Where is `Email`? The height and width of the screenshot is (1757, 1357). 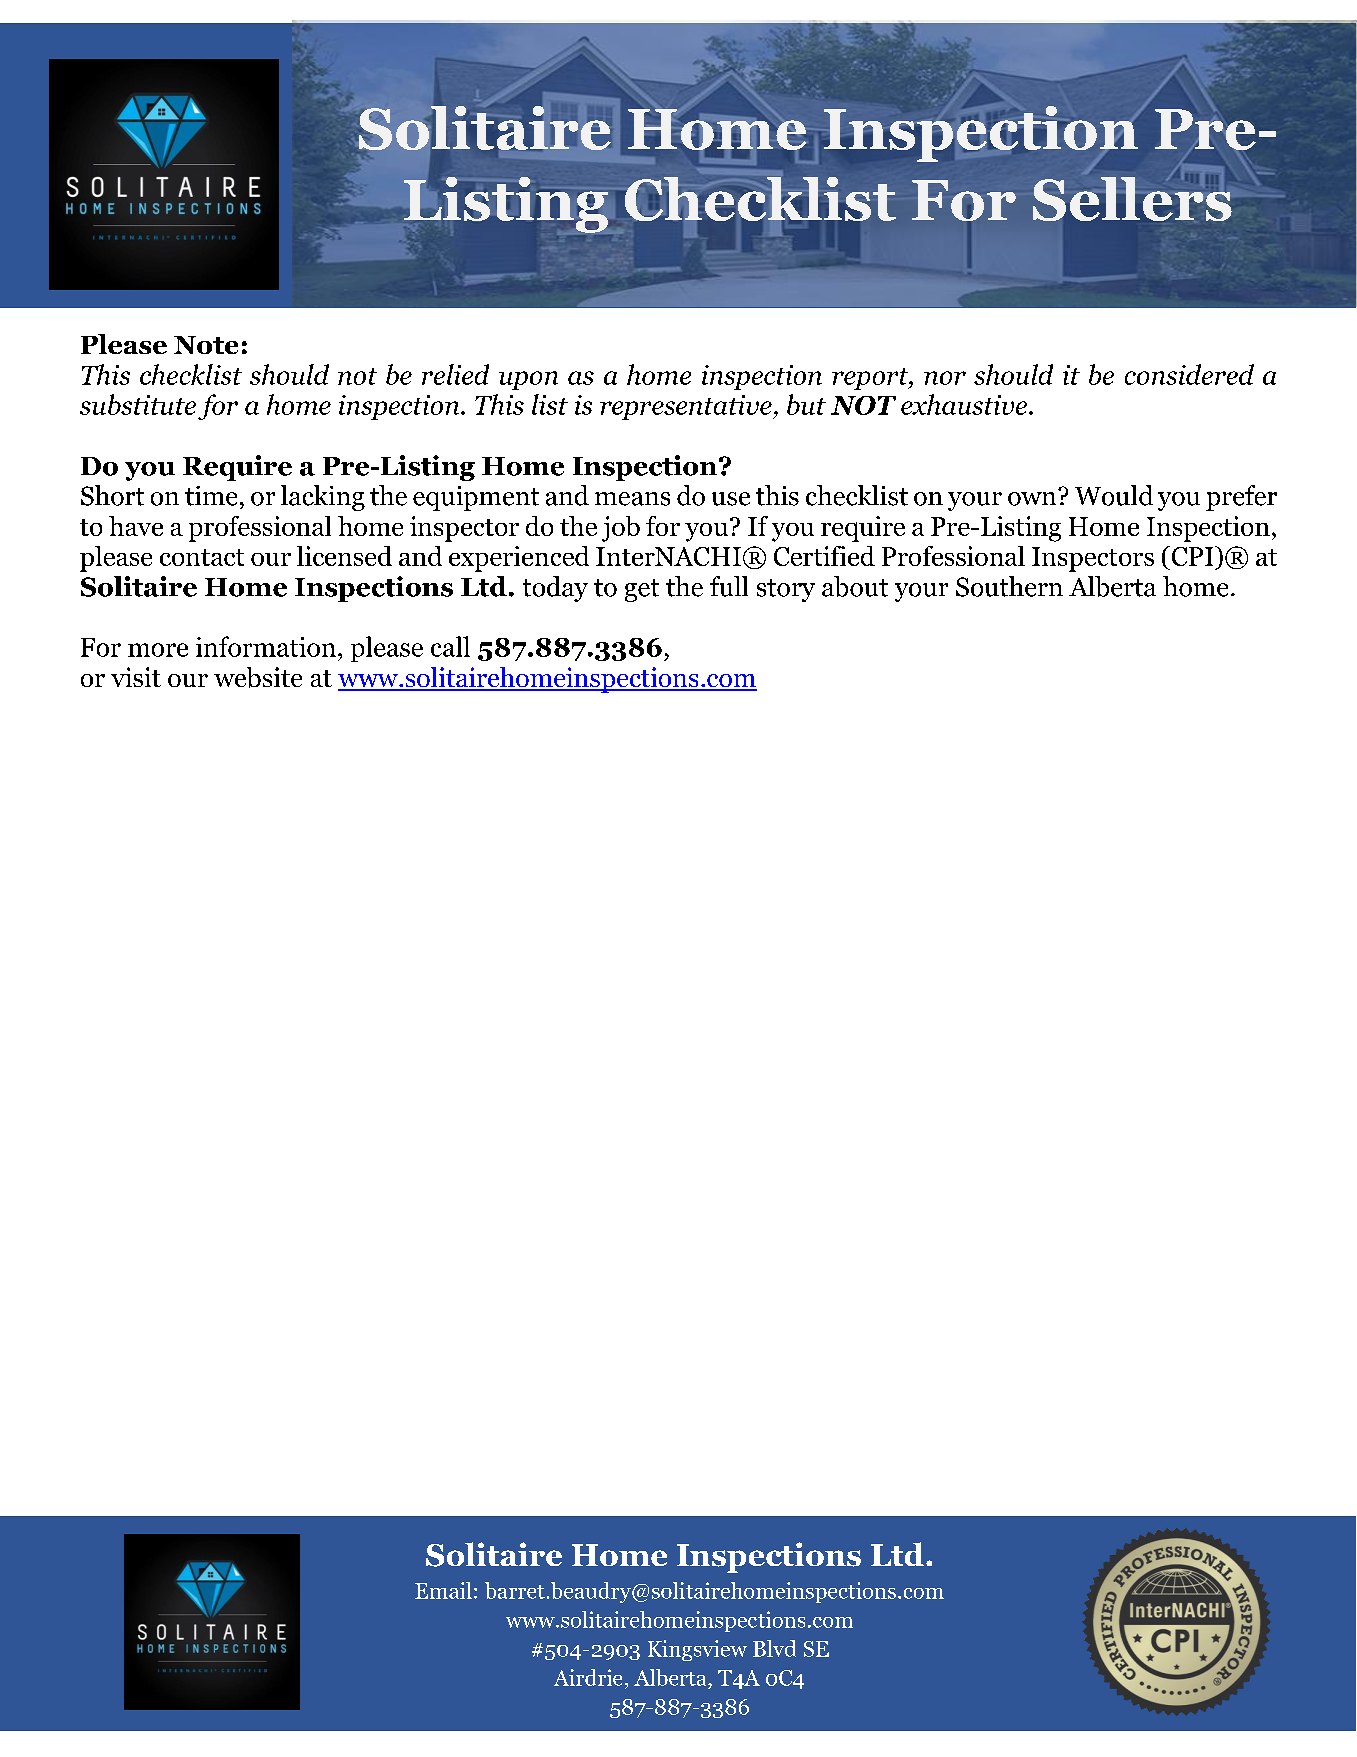 Email is located at coordinates (443, 1590).
